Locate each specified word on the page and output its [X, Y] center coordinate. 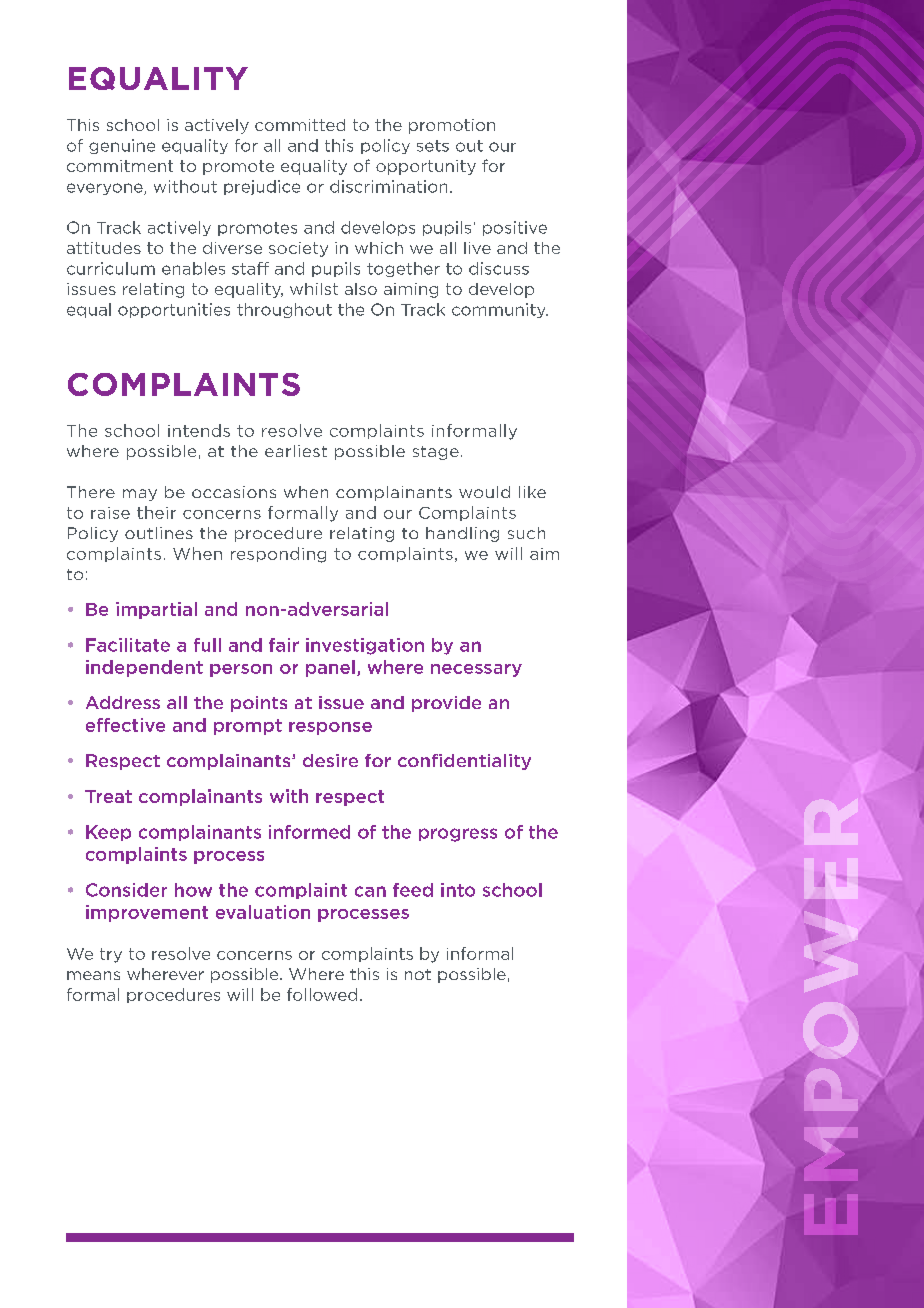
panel [330, 668]
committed [300, 125]
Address [123, 702]
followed [322, 994]
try [111, 955]
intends [199, 430]
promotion [452, 126]
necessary [476, 670]
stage [436, 453]
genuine [122, 146]
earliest [296, 451]
